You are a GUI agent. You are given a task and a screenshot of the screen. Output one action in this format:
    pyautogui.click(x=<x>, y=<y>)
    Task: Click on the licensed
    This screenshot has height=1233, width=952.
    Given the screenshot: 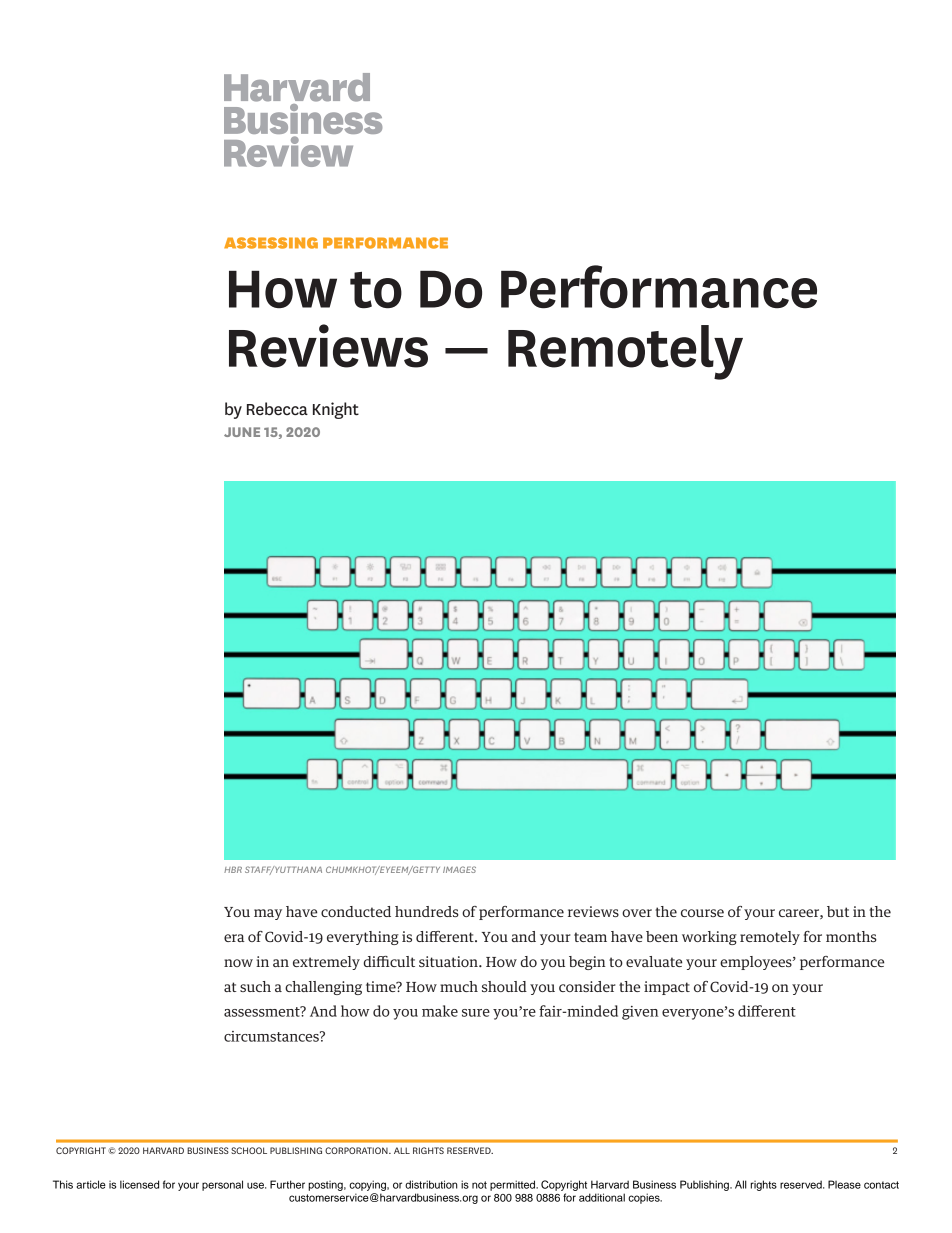 What is the action you would take?
    pyautogui.click(x=139, y=1184)
